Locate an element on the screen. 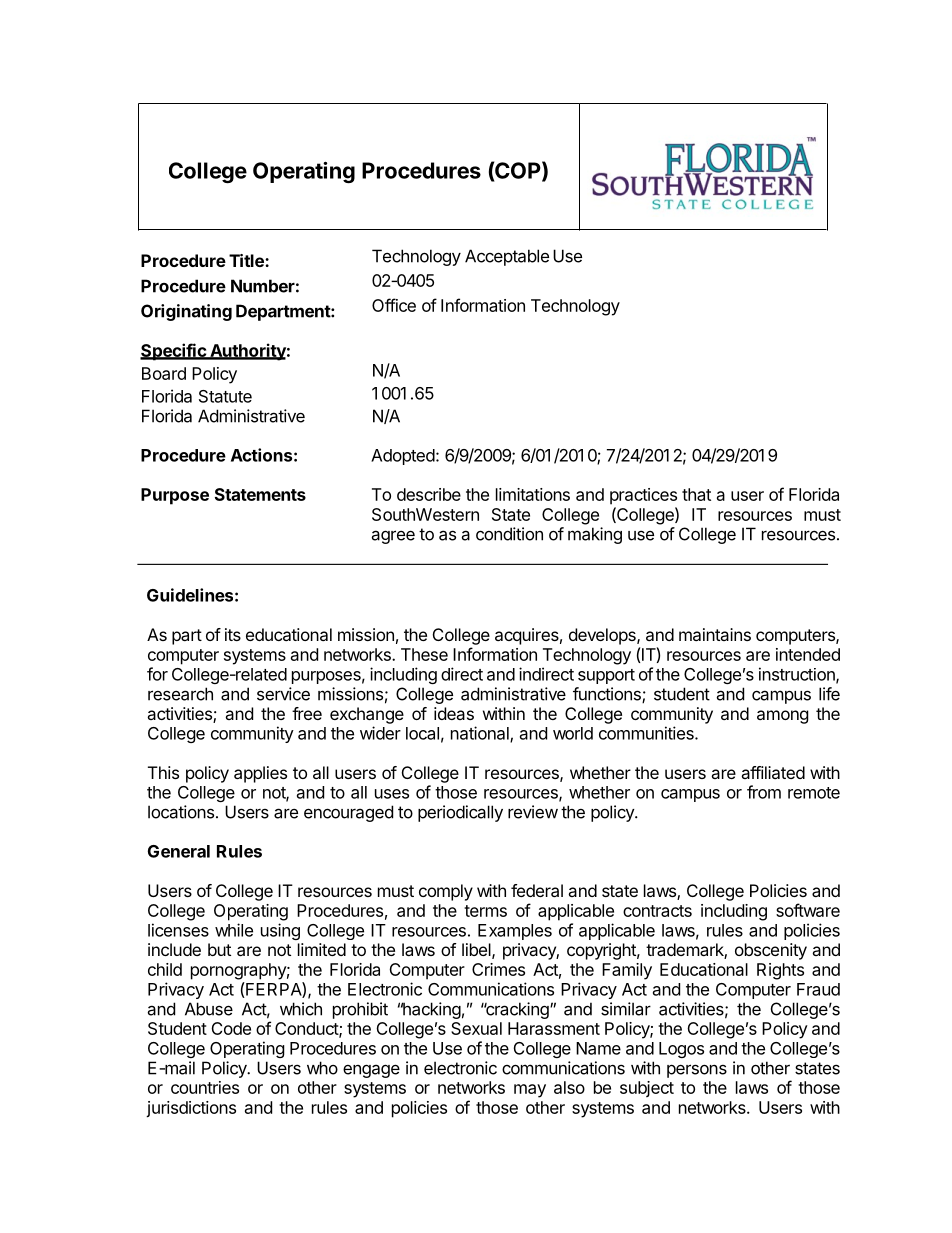  federal is located at coordinates (537, 890).
